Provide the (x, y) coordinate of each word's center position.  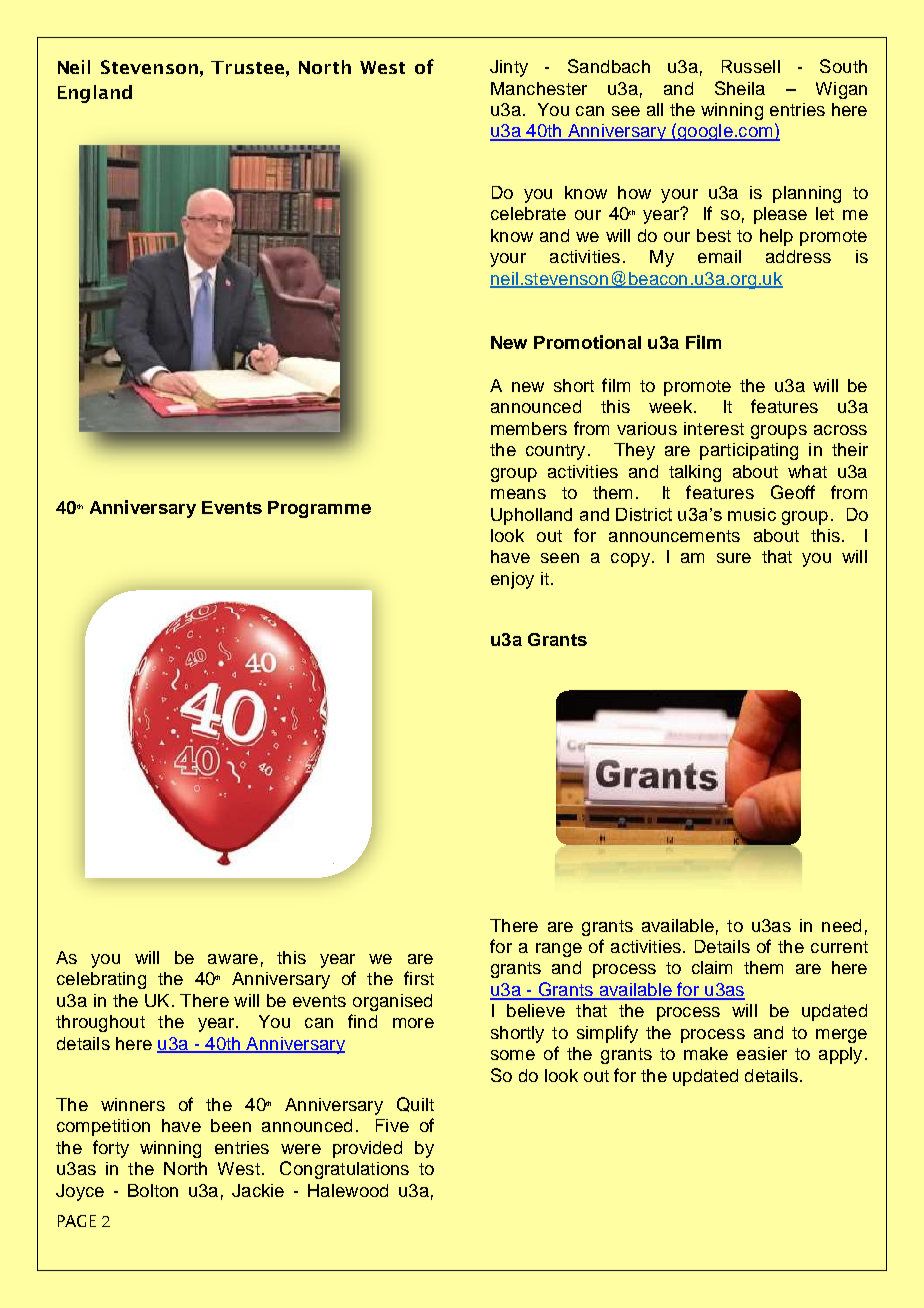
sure (734, 558)
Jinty (509, 68)
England (95, 94)
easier (762, 1053)
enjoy (512, 580)
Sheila (740, 88)
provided (367, 1149)
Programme (319, 509)
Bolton (153, 1190)
